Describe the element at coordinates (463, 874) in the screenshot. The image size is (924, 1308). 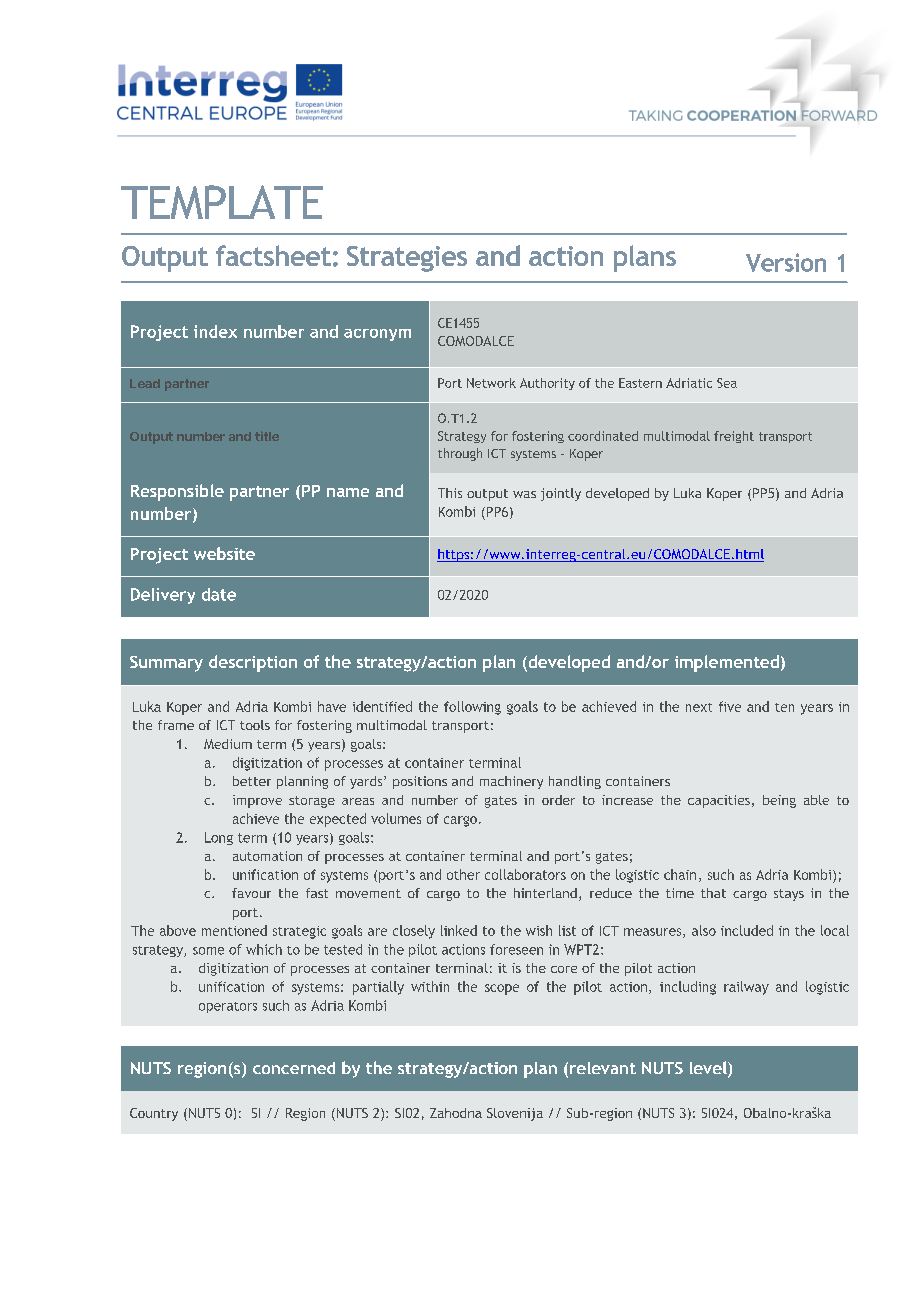
I see `other` at that location.
